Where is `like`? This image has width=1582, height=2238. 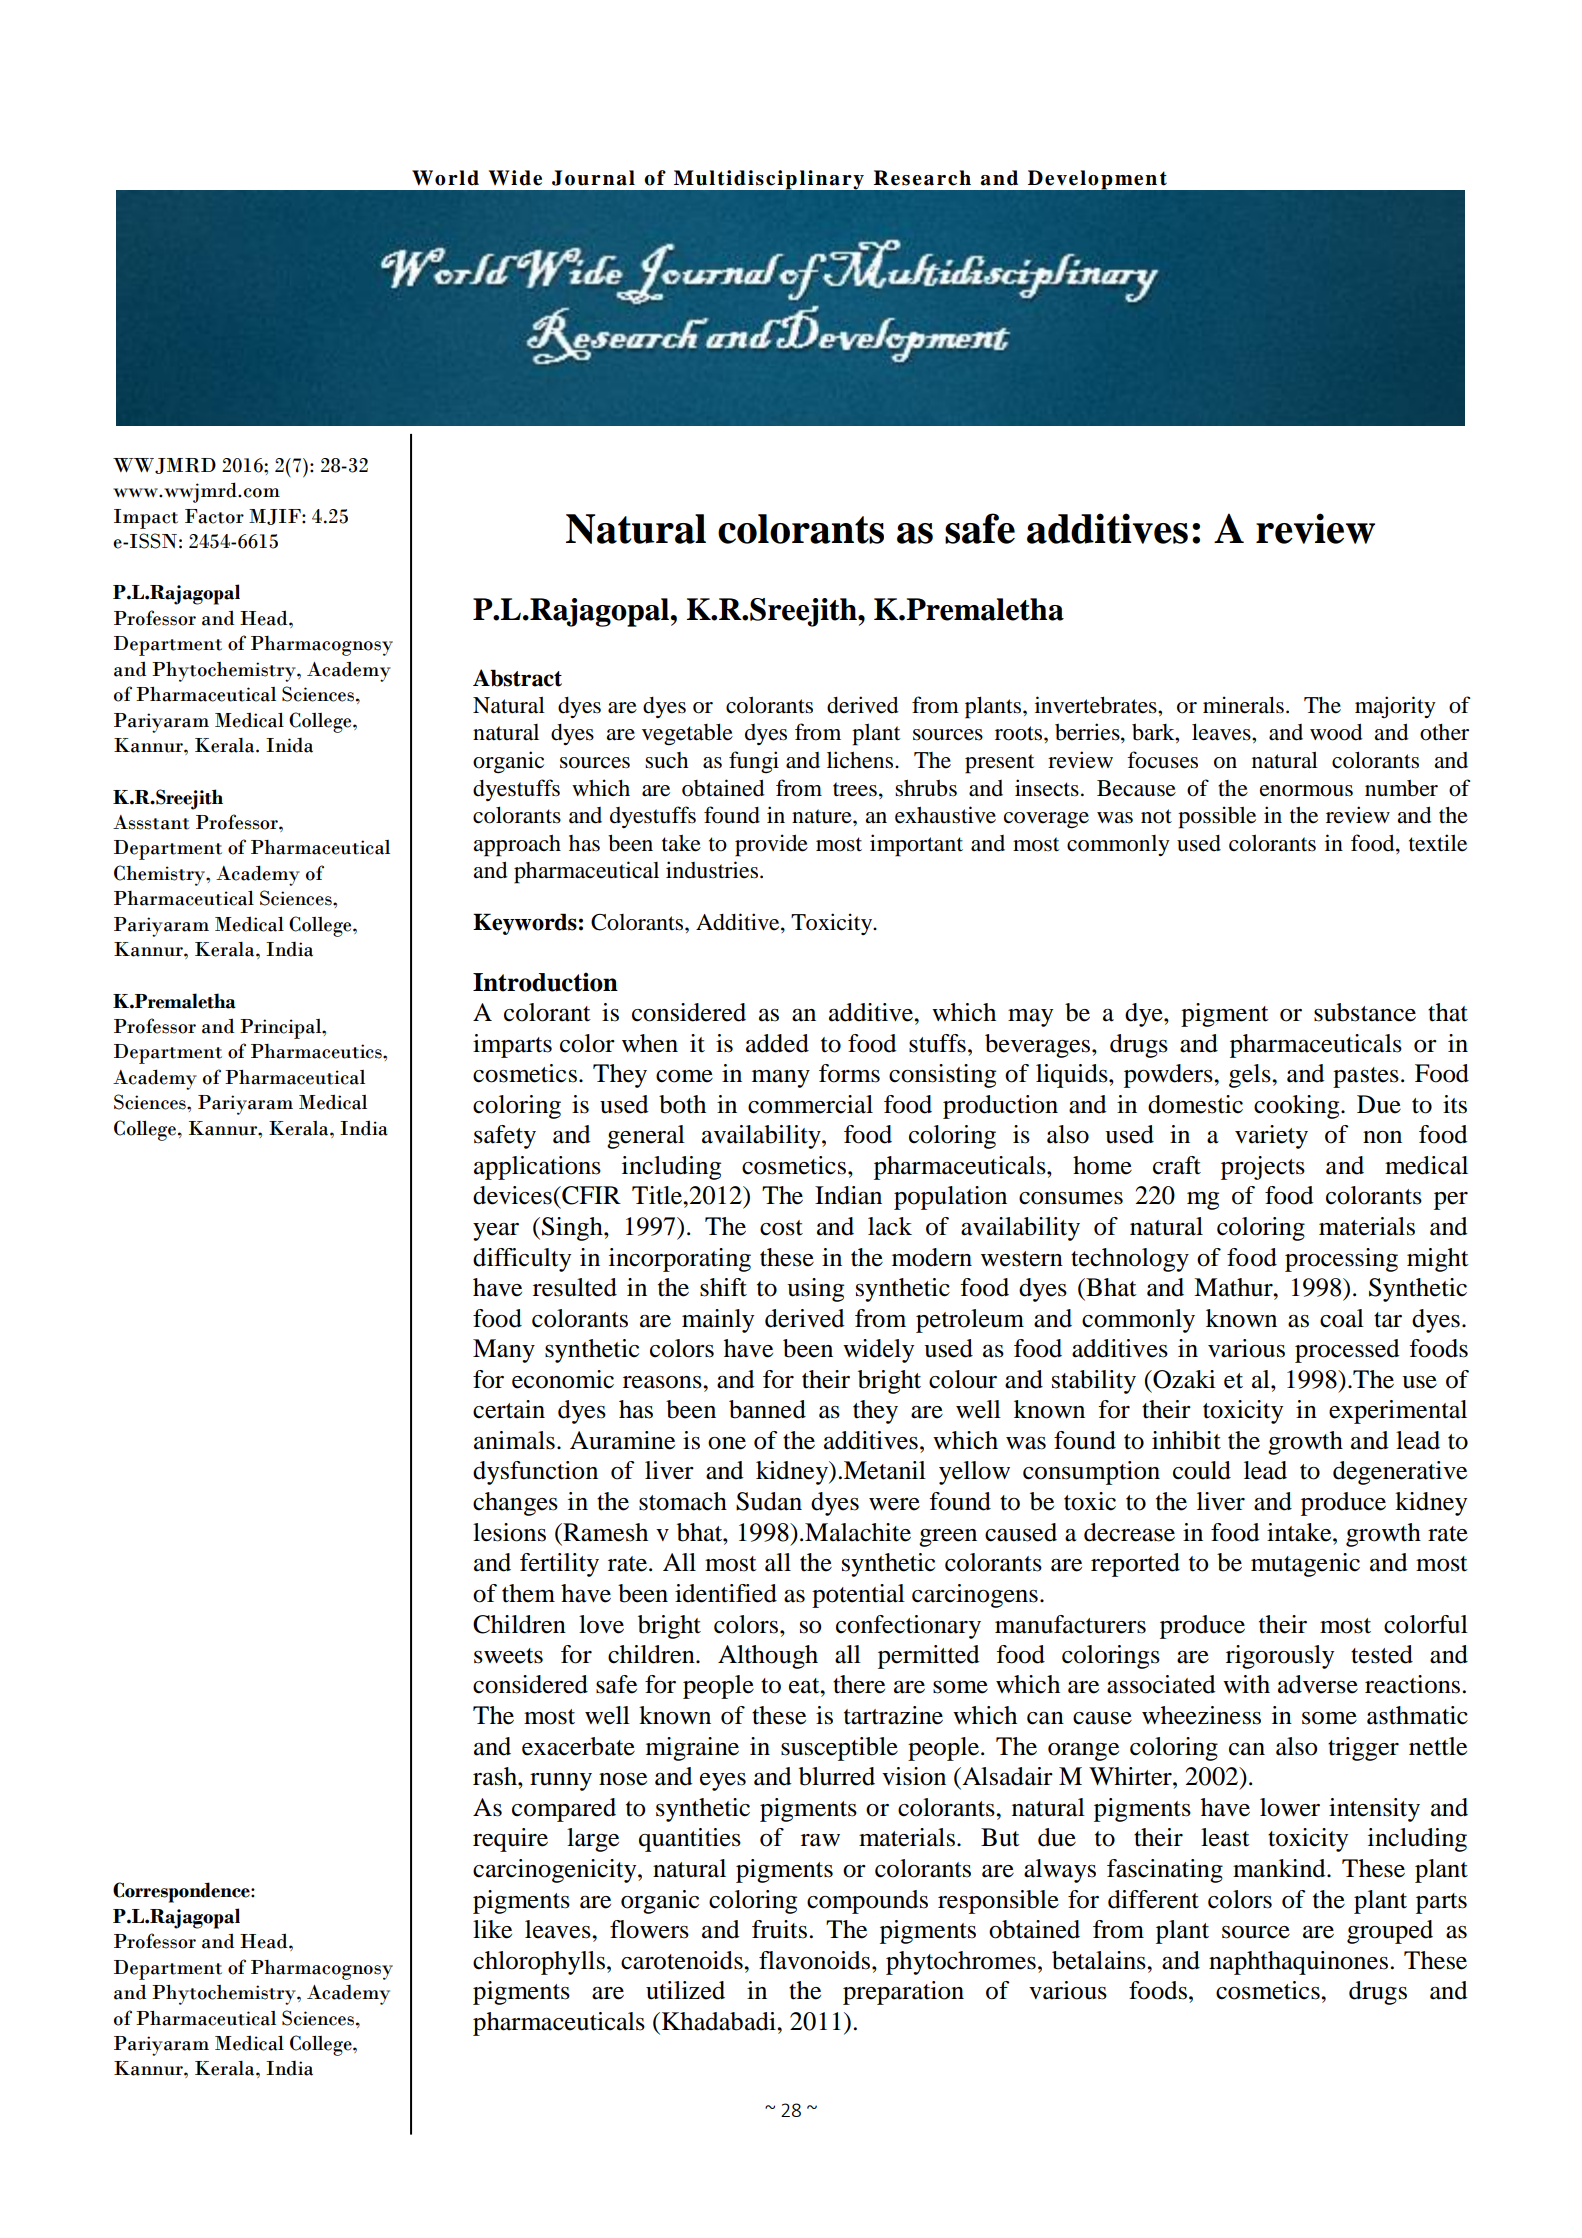
like is located at coordinates (492, 1929).
